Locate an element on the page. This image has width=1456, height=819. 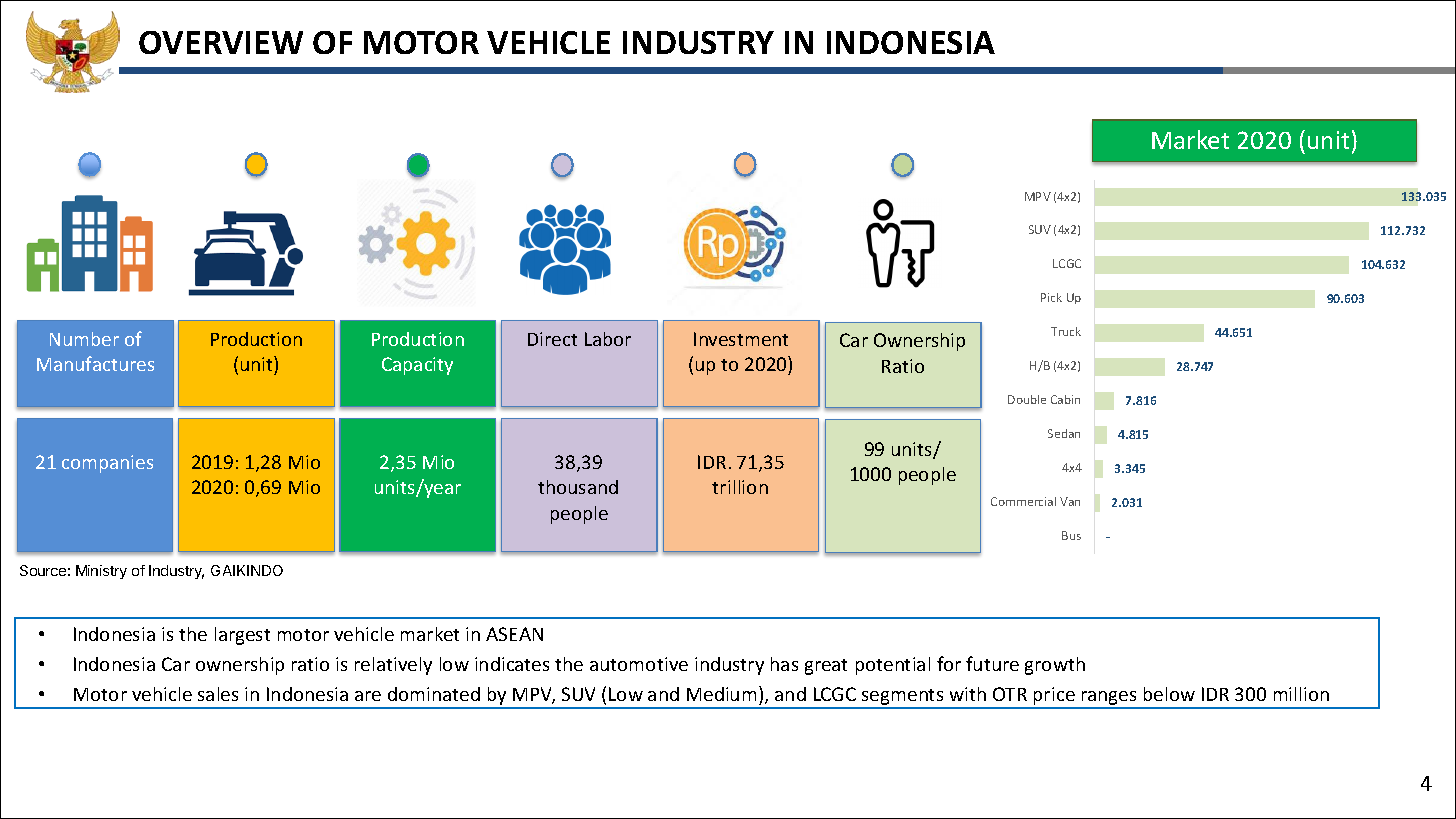
Truck is located at coordinates (1066, 331).
